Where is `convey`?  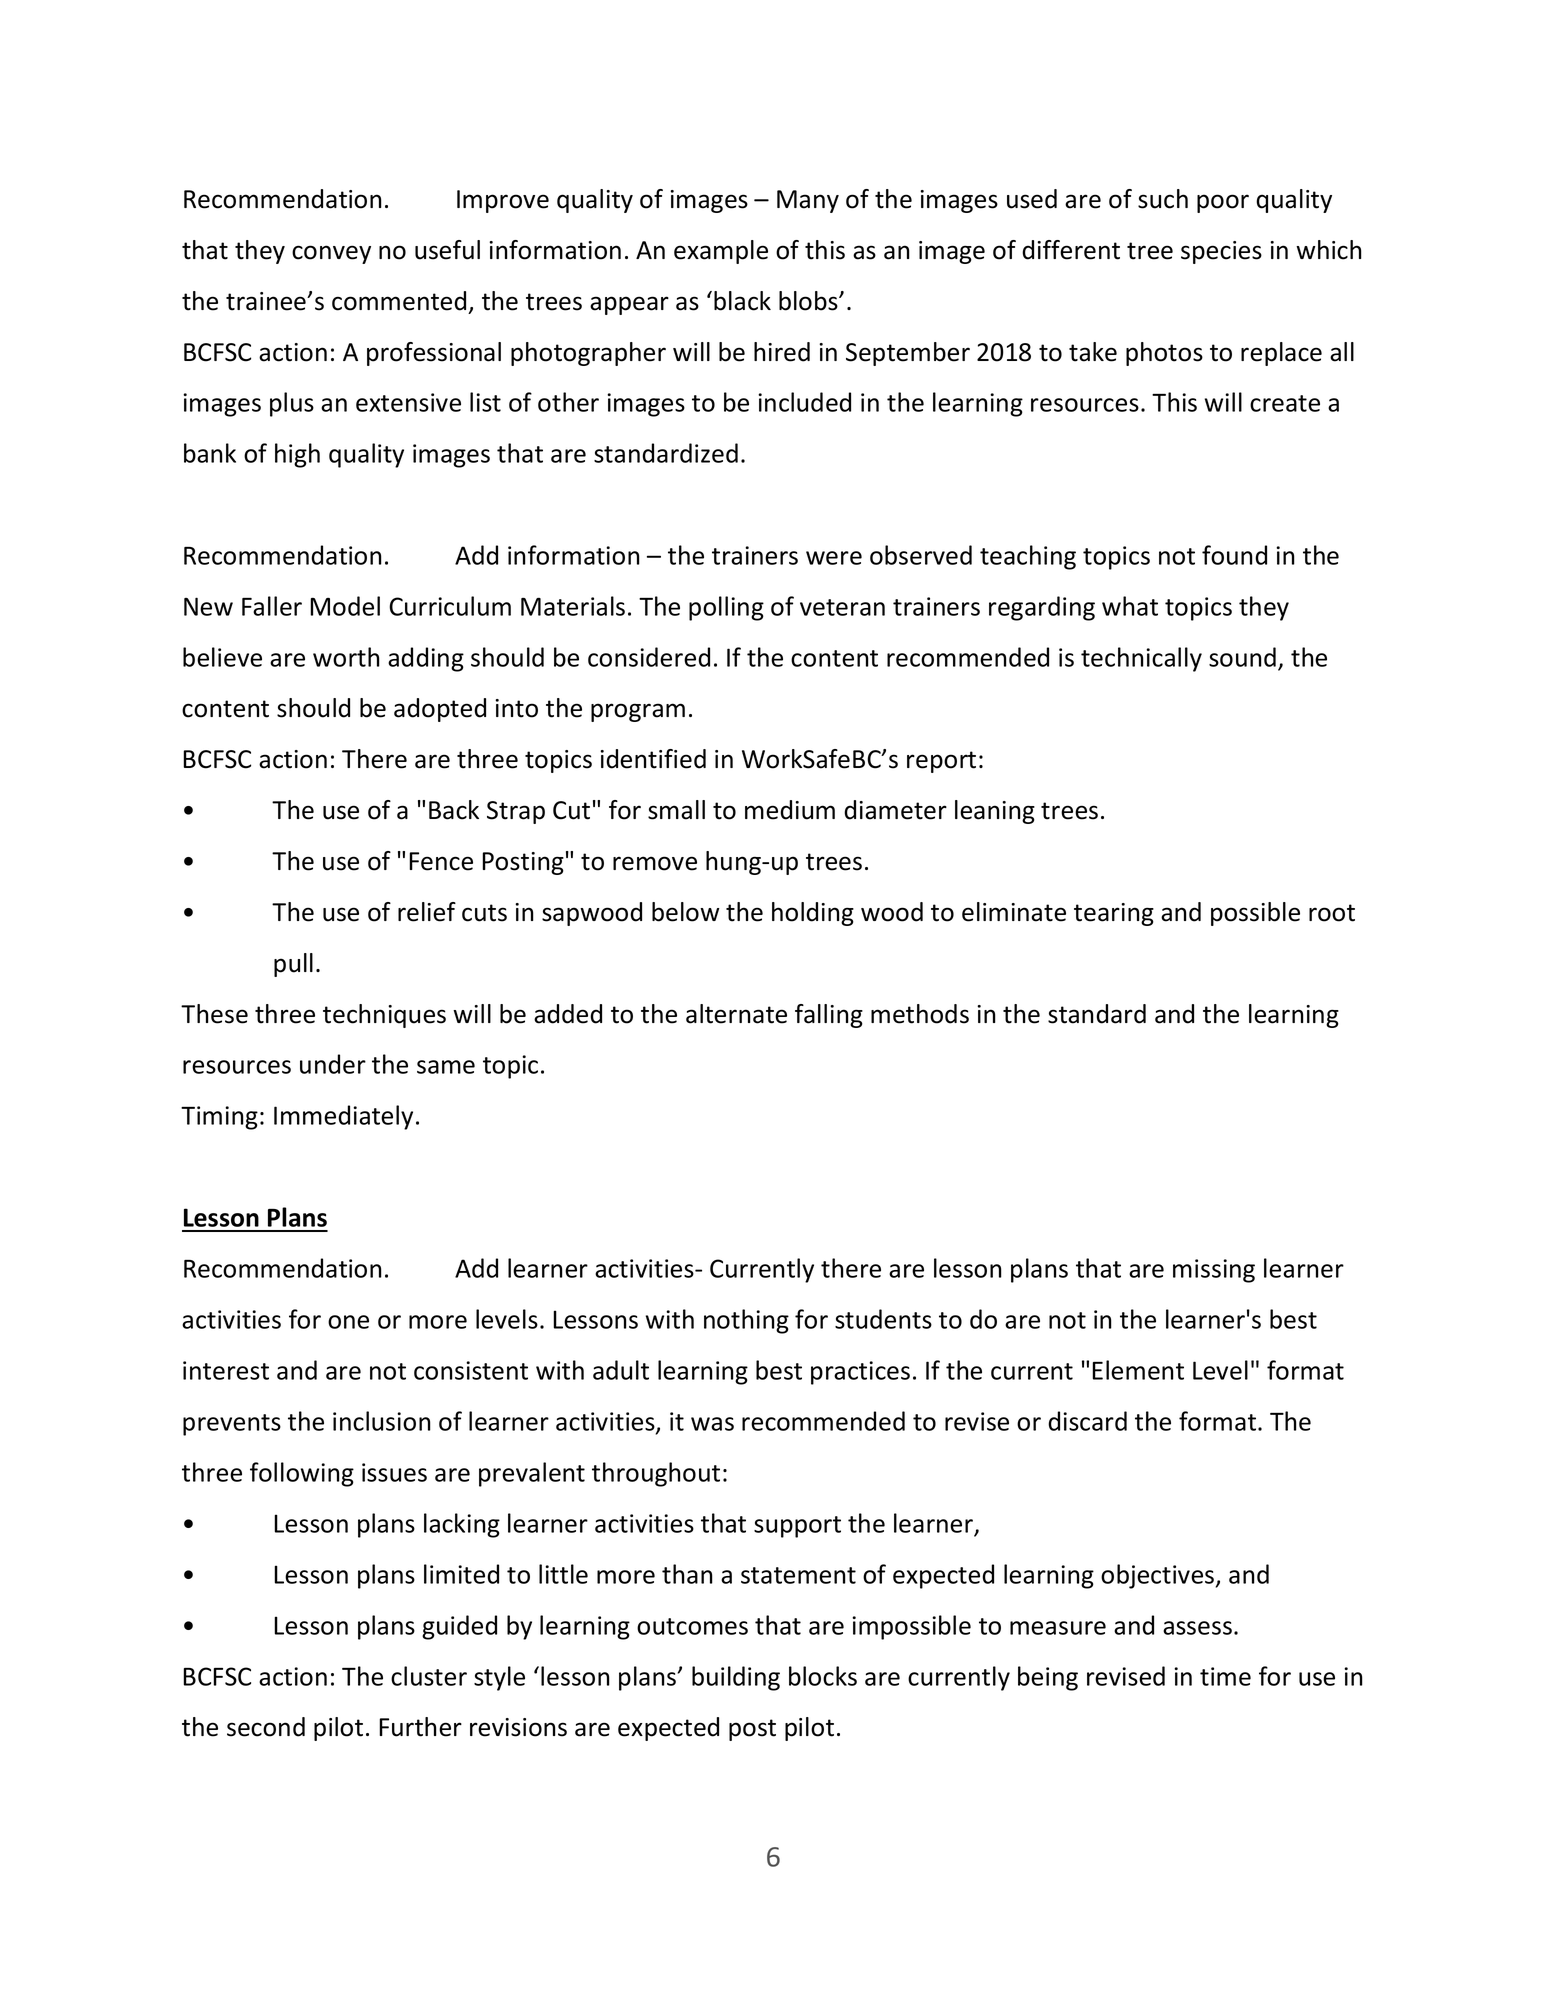
convey is located at coordinates (331, 254).
